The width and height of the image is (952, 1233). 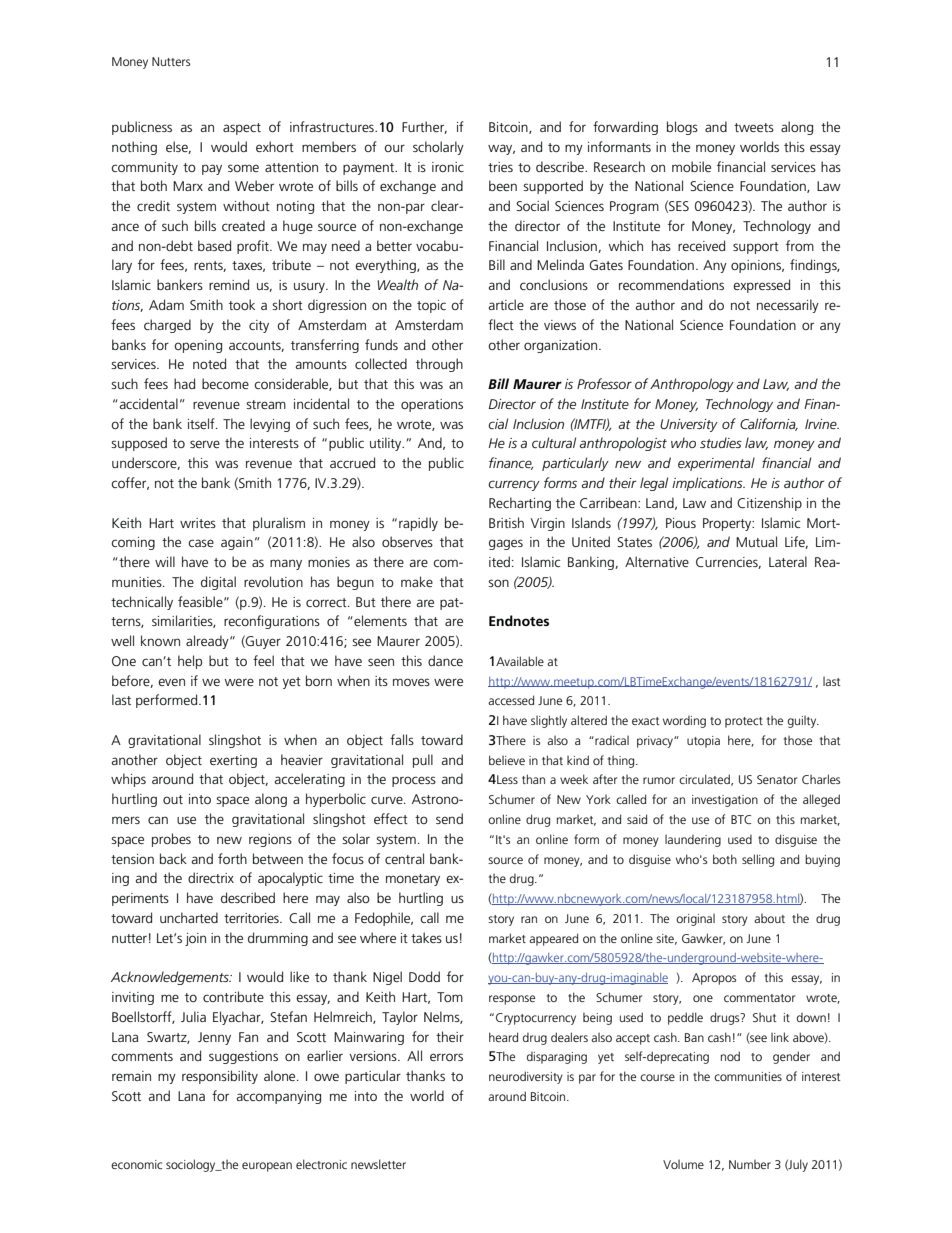 I want to click on takes, so click(x=426, y=937).
